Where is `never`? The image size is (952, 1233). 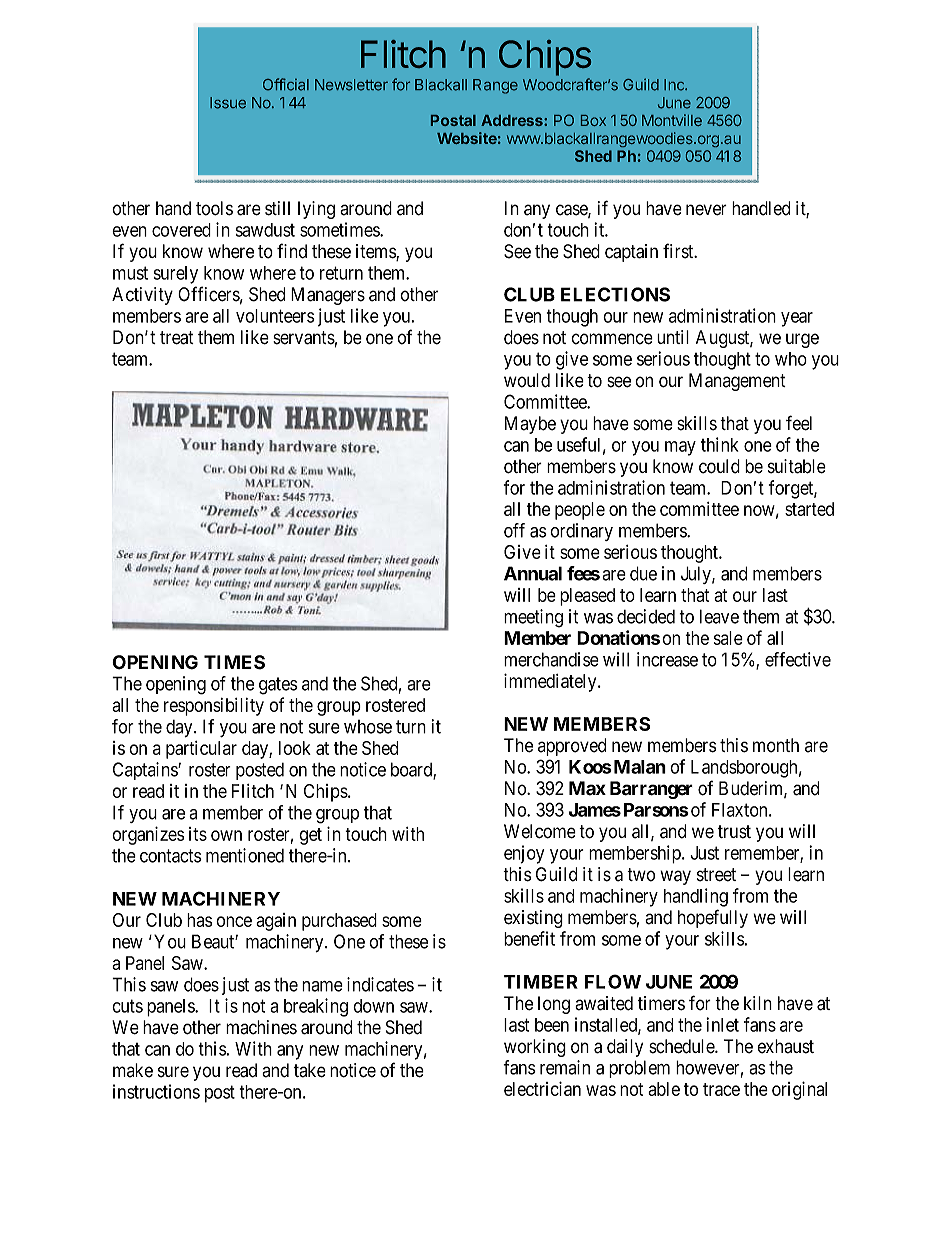
never is located at coordinates (706, 210).
